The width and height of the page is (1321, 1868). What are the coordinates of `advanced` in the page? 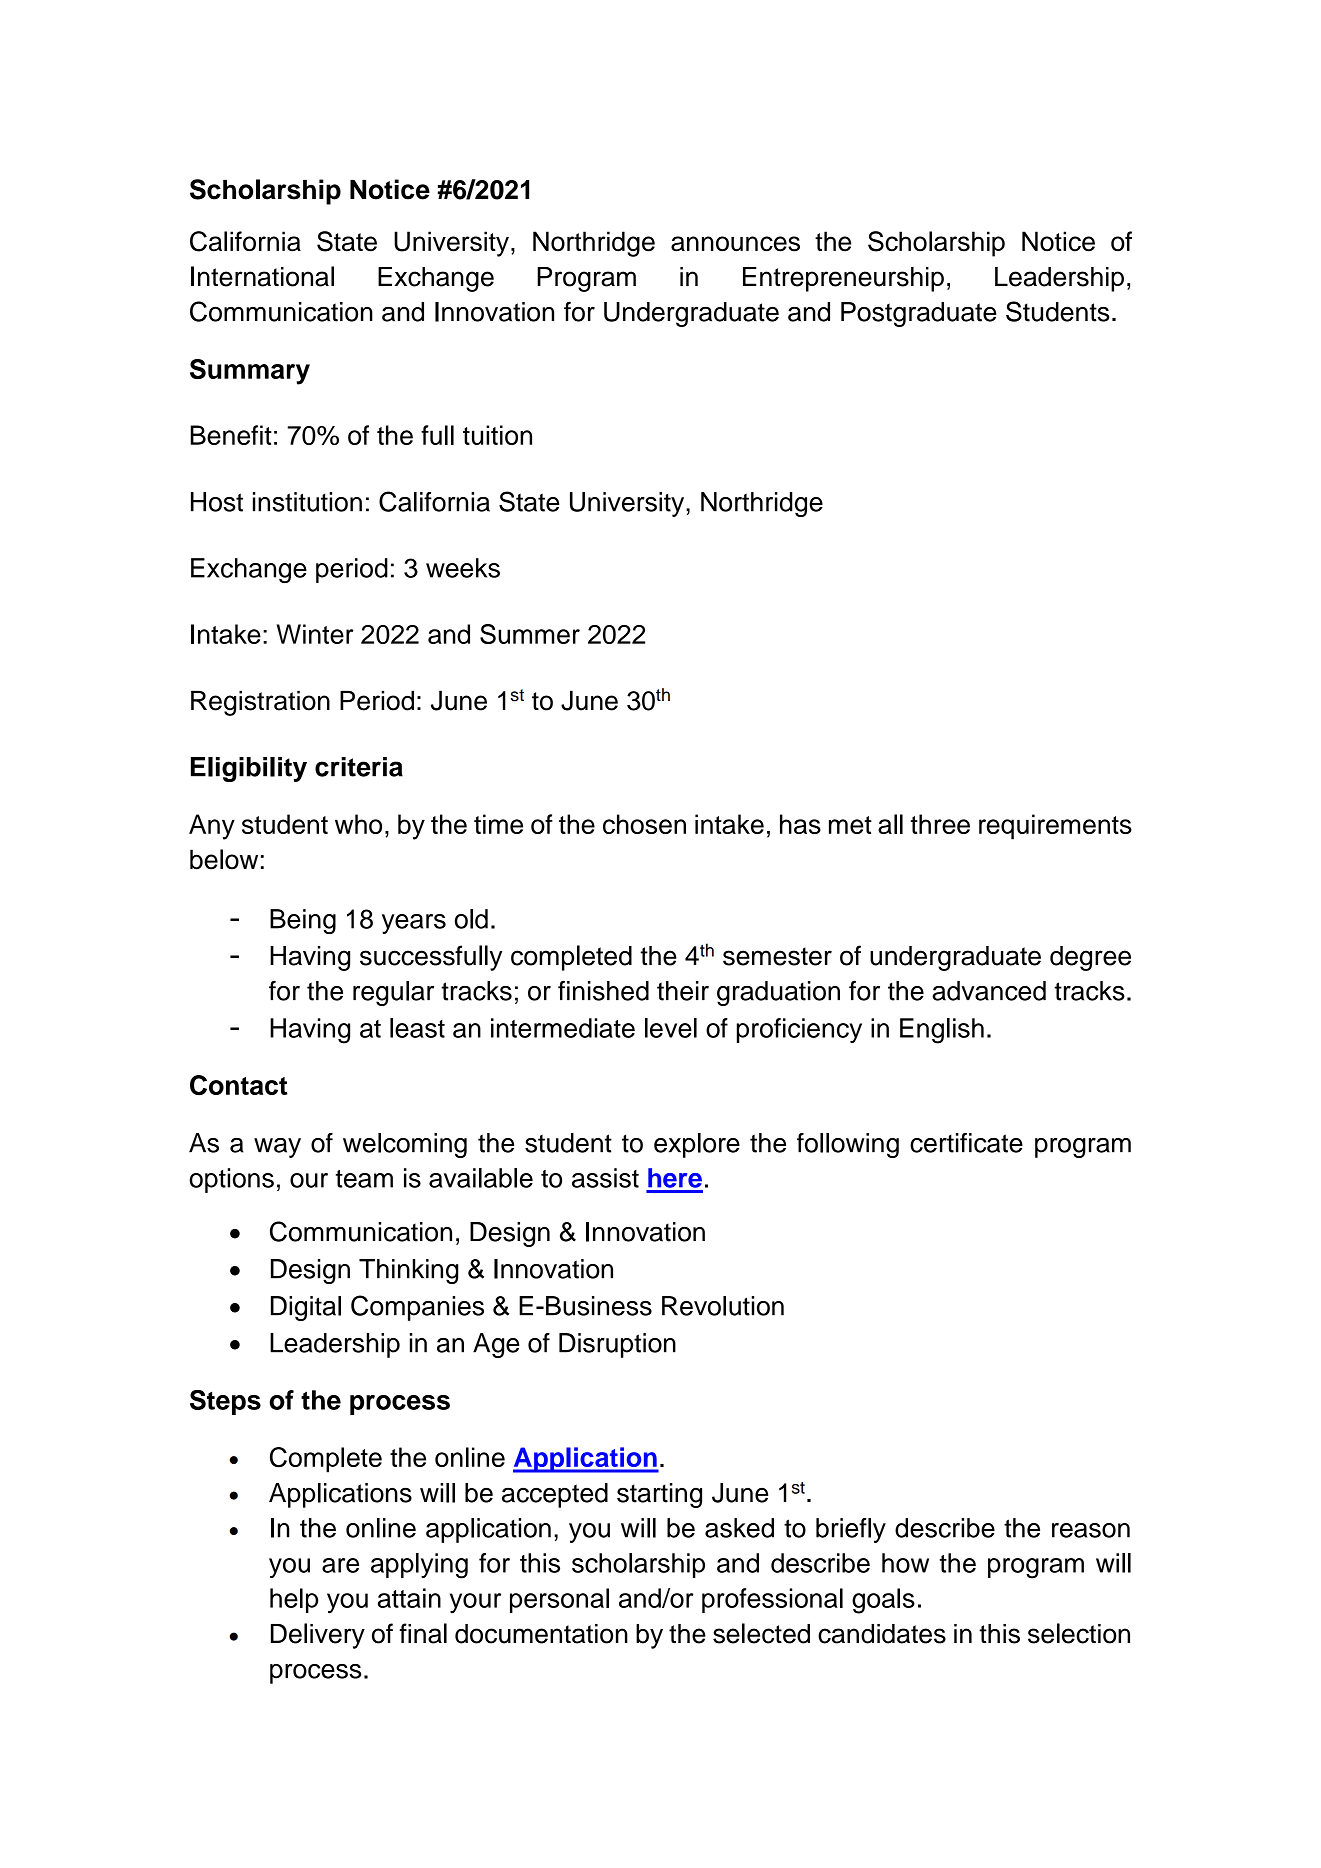 It's located at (989, 991).
